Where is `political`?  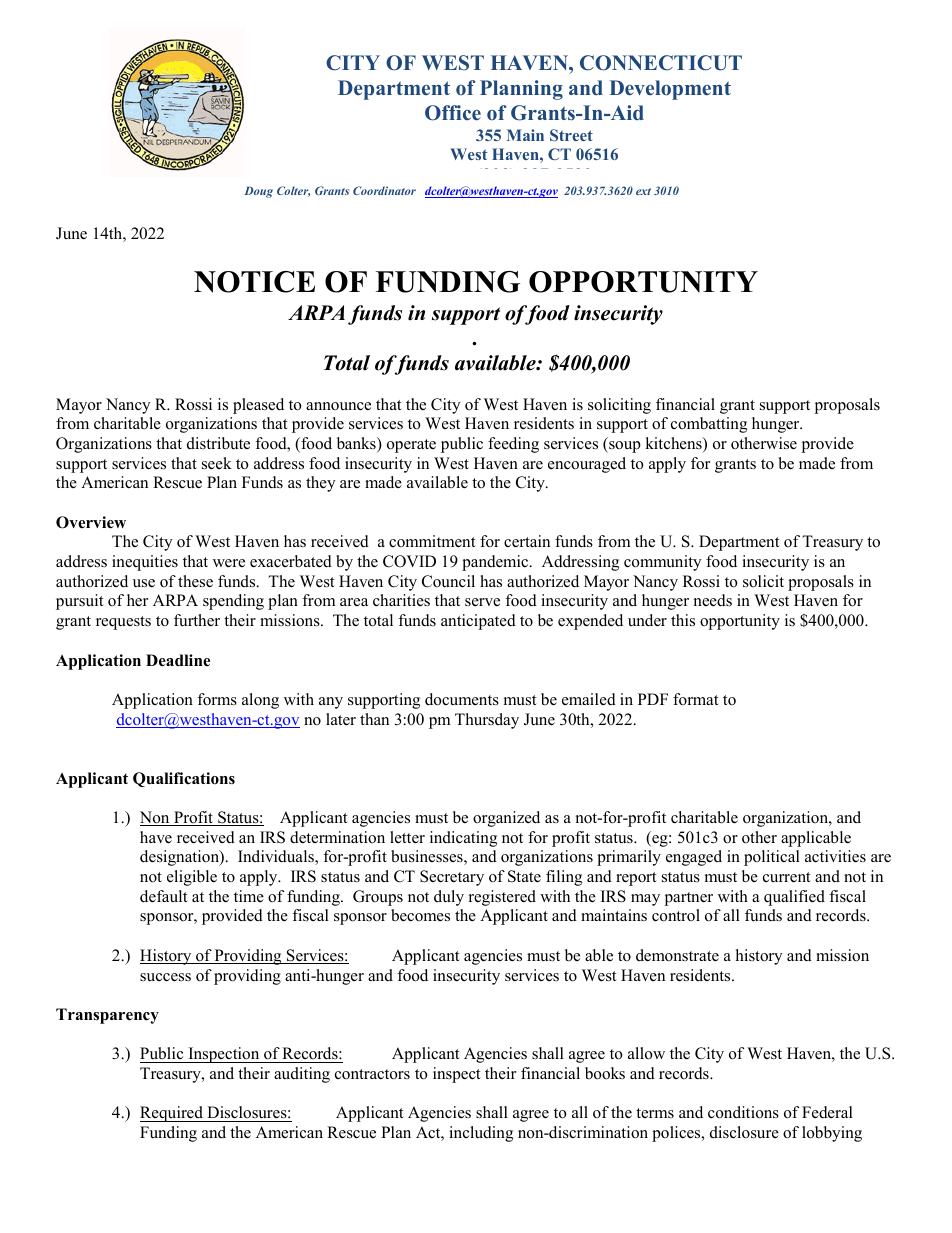
political is located at coordinates (772, 858).
